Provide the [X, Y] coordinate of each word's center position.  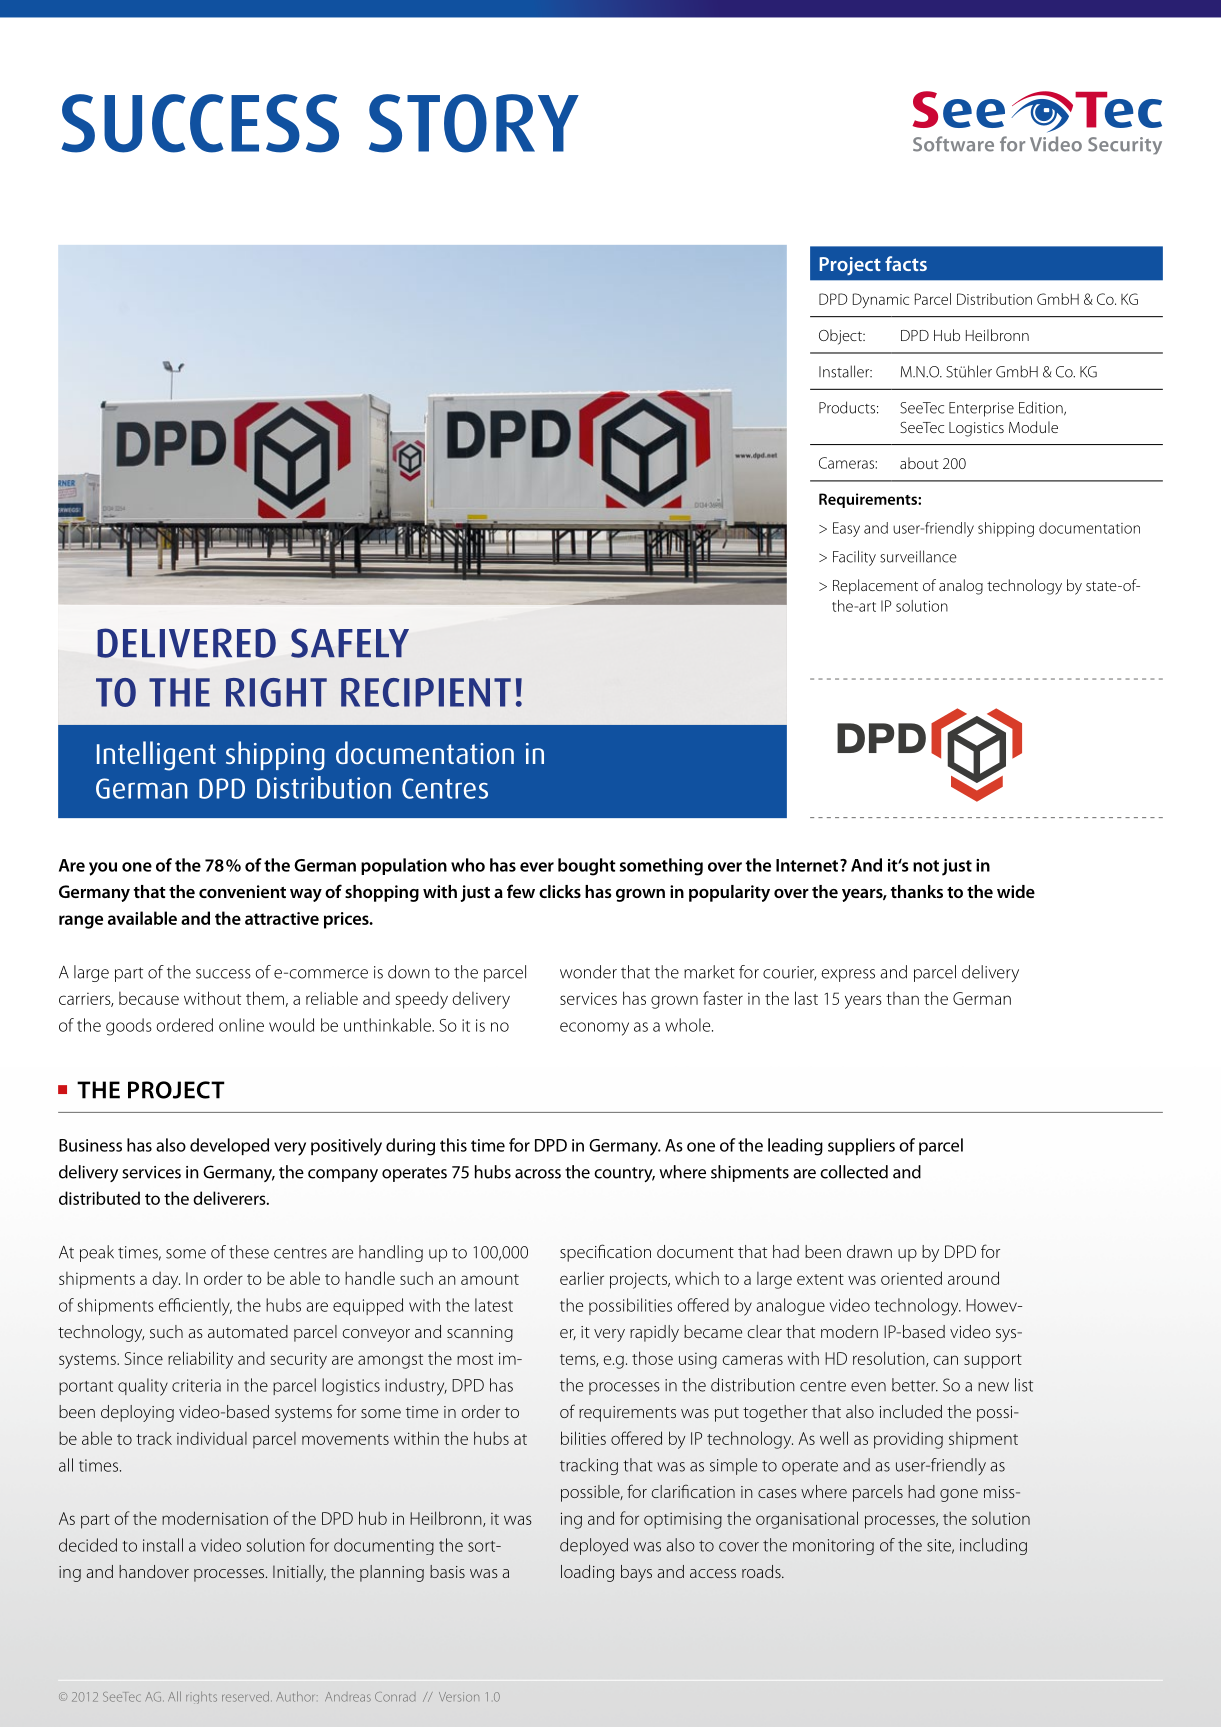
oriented [911, 1278]
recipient [426, 692]
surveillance [918, 556]
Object [841, 337]
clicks [560, 891]
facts [906, 263]
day [166, 1280]
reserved [247, 1696]
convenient [242, 891]
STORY [474, 123]
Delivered [186, 643]
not [926, 866]
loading [587, 1573]
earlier [582, 1278]
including [993, 1546]
